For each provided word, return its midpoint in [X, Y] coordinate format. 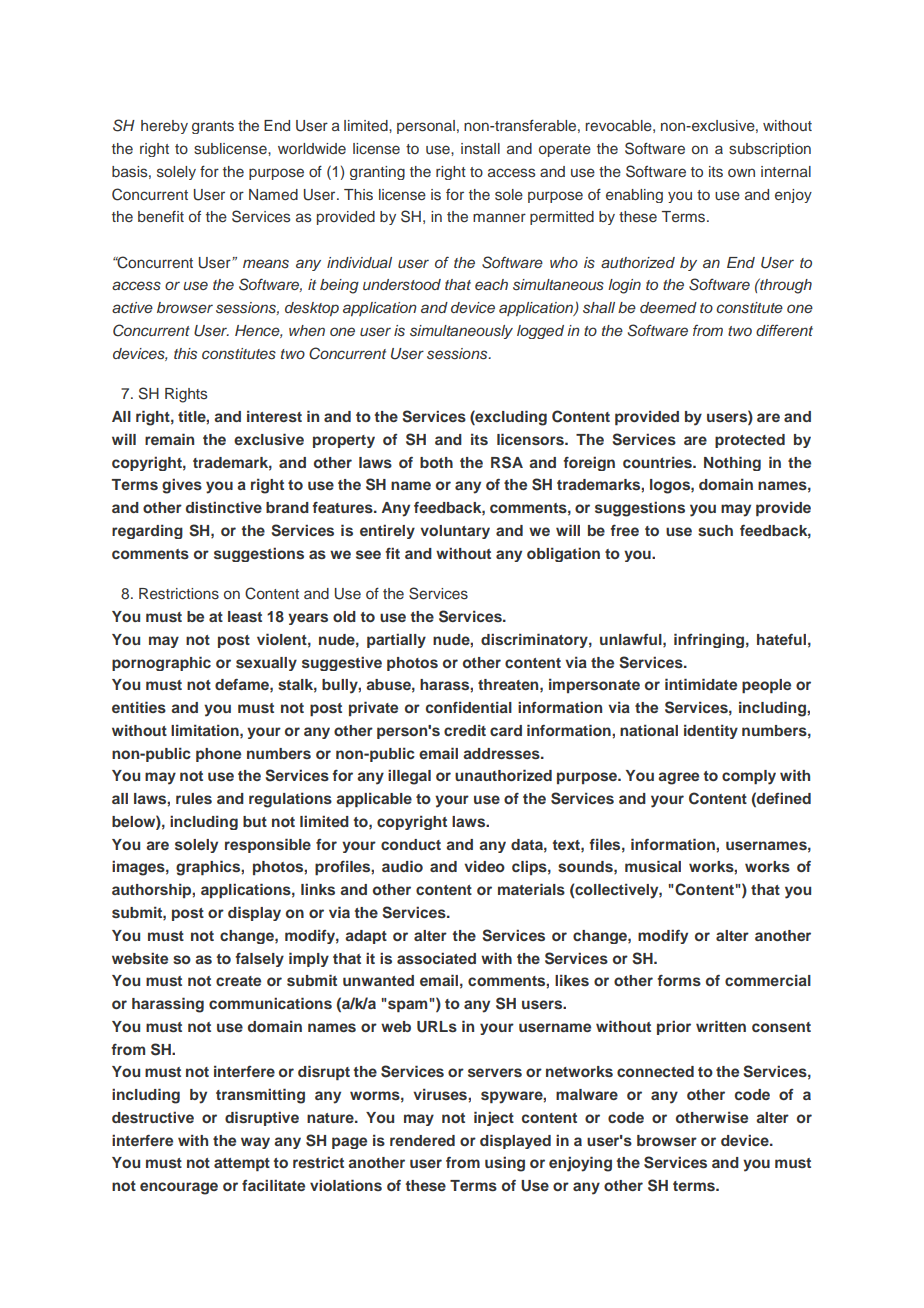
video [484, 866]
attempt [242, 1164]
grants [213, 127]
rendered [422, 1140]
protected [750, 441]
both [436, 462]
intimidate [701, 684]
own [741, 172]
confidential [469, 707]
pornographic [161, 663]
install [480, 148]
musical [653, 866]
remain [169, 439]
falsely [259, 960]
